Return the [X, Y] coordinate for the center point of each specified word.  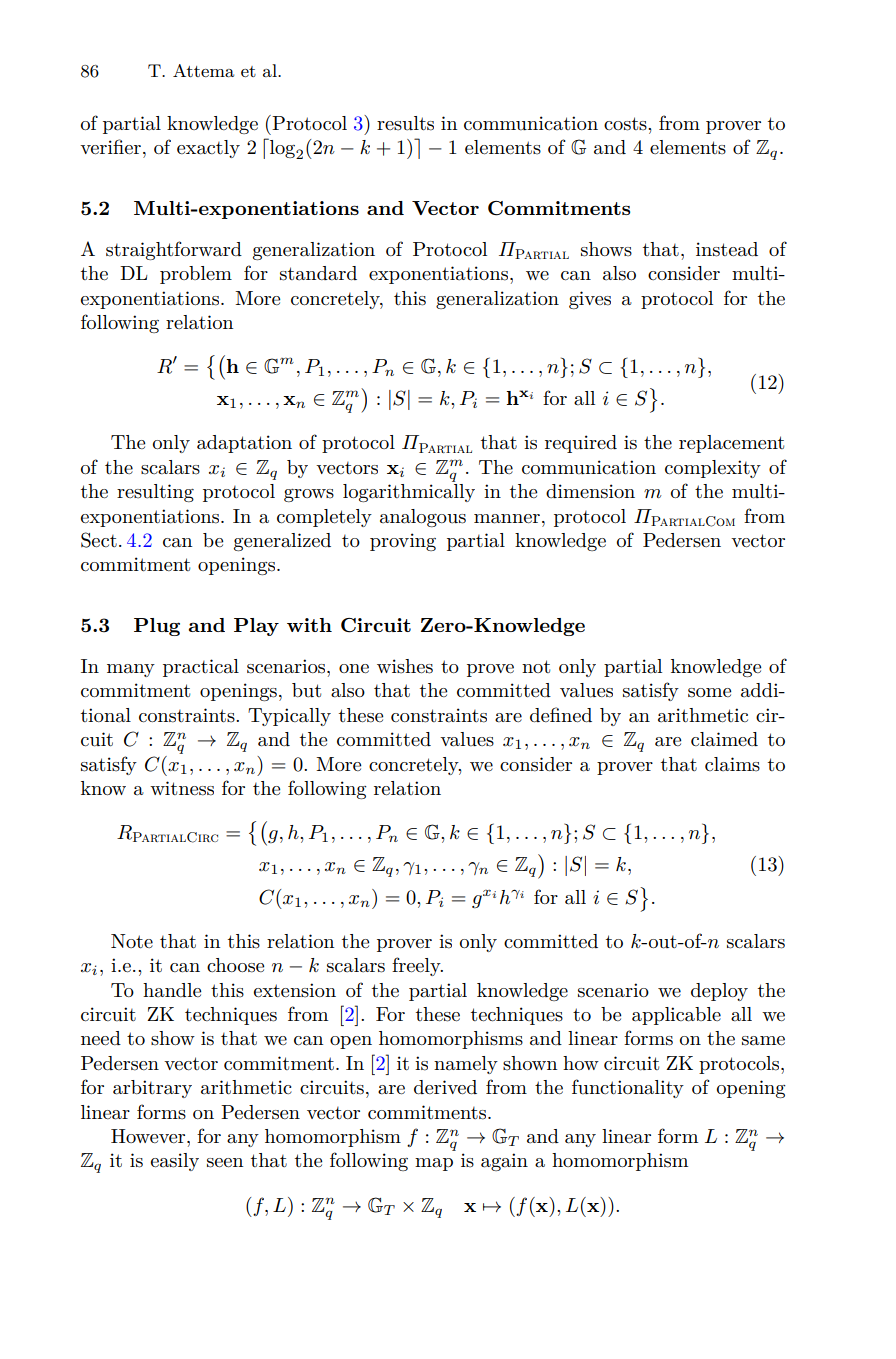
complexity [713, 469]
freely [417, 966]
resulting [155, 493]
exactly [208, 149]
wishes [405, 666]
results [405, 123]
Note [132, 941]
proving [403, 542]
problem [196, 275]
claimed [724, 739]
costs [626, 124]
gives [590, 300]
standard [318, 273]
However [149, 1136]
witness [182, 788]
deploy [719, 992]
